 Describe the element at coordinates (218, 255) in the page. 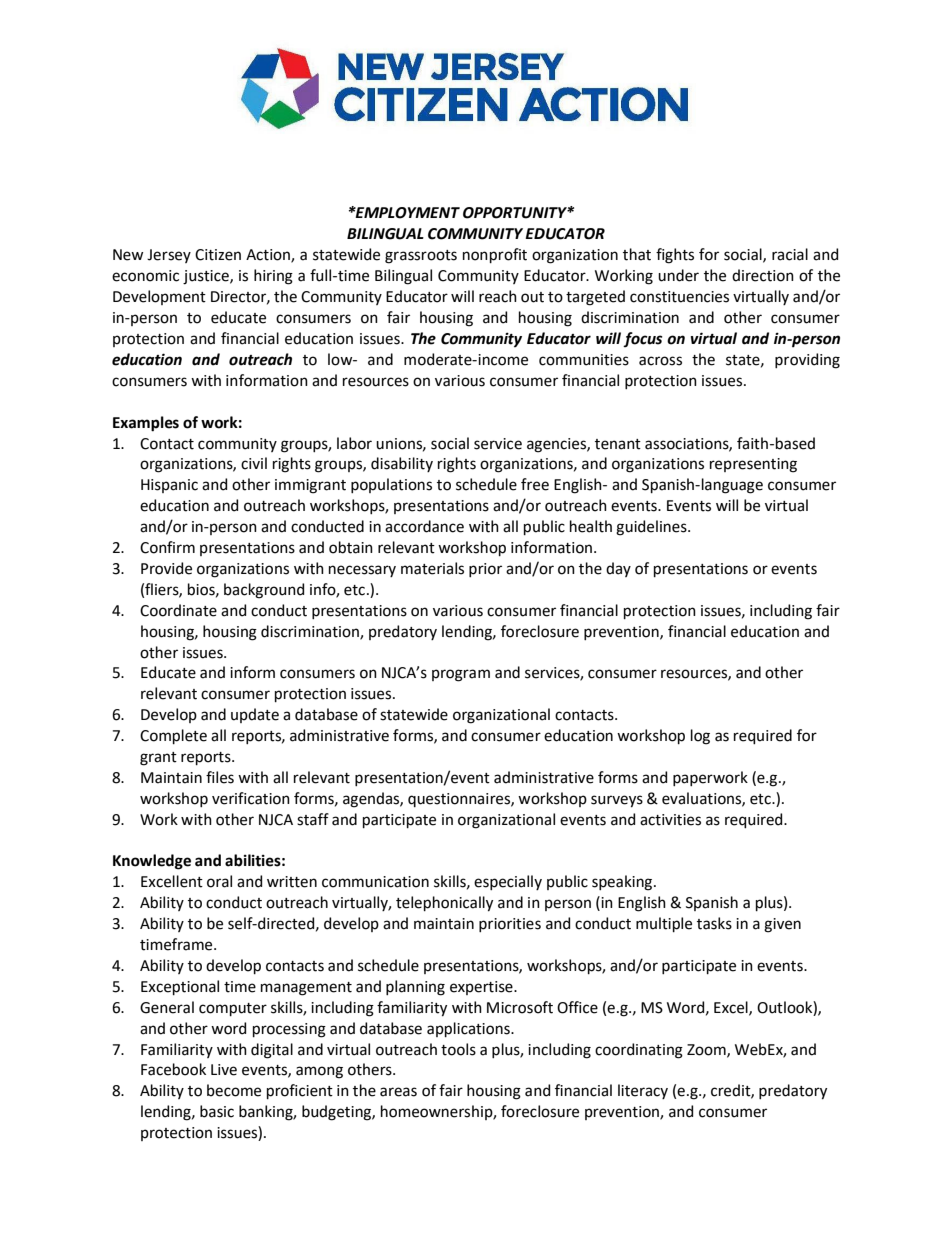

I see `Citizen` at that location.
